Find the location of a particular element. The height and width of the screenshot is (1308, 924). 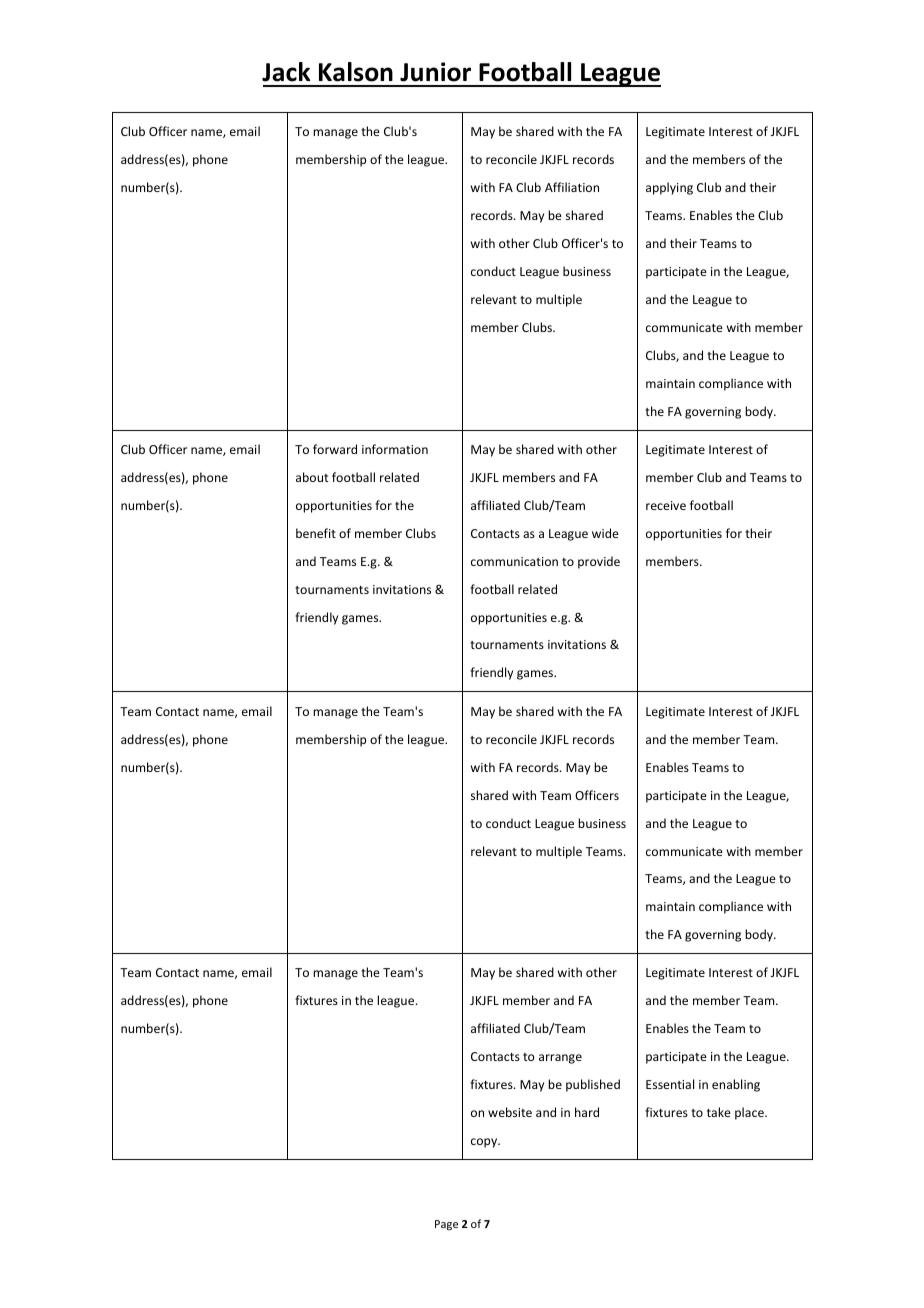

applying is located at coordinates (669, 188).
